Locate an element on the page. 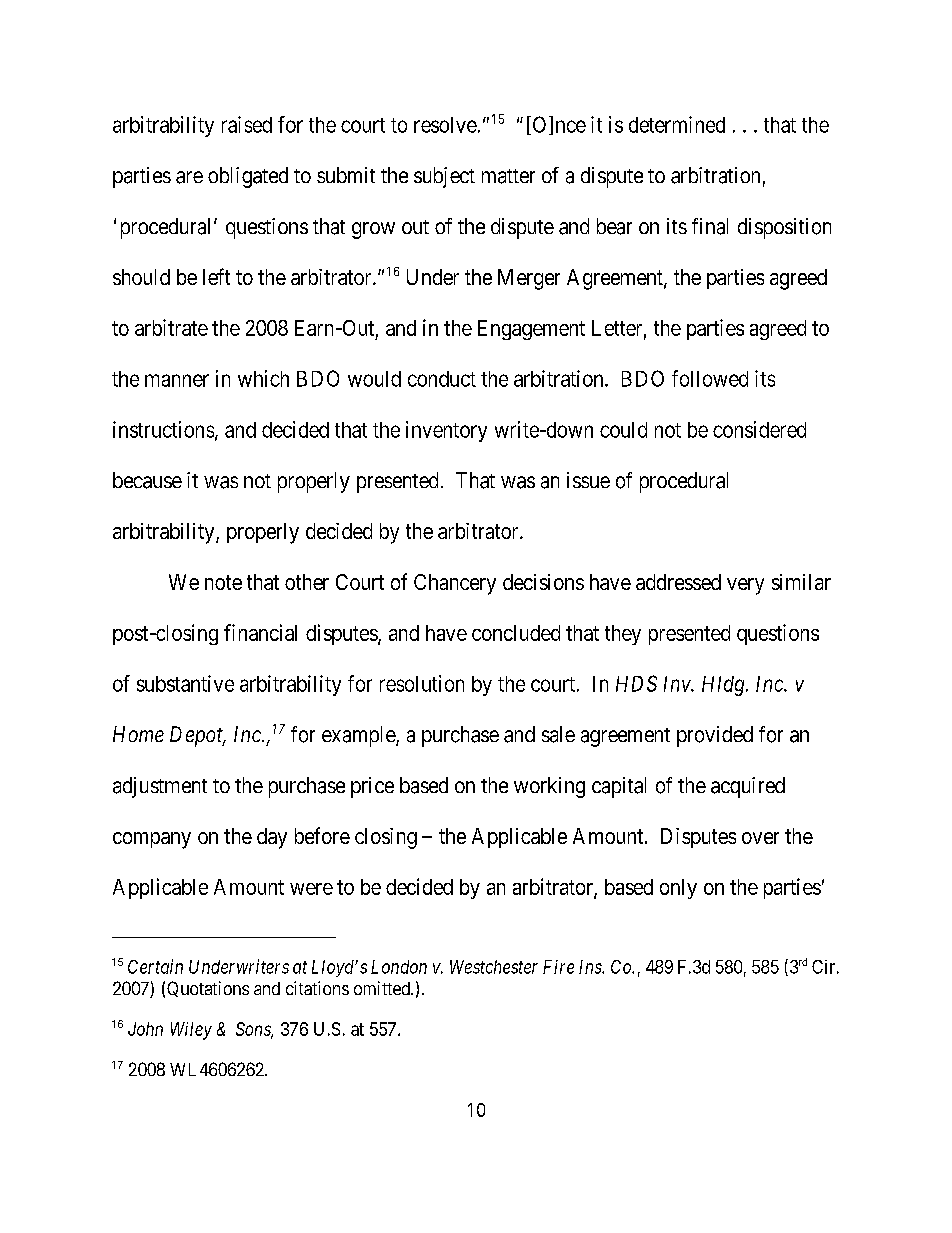 The height and width of the page is (1233, 952). resolution is located at coordinates (422, 683).
